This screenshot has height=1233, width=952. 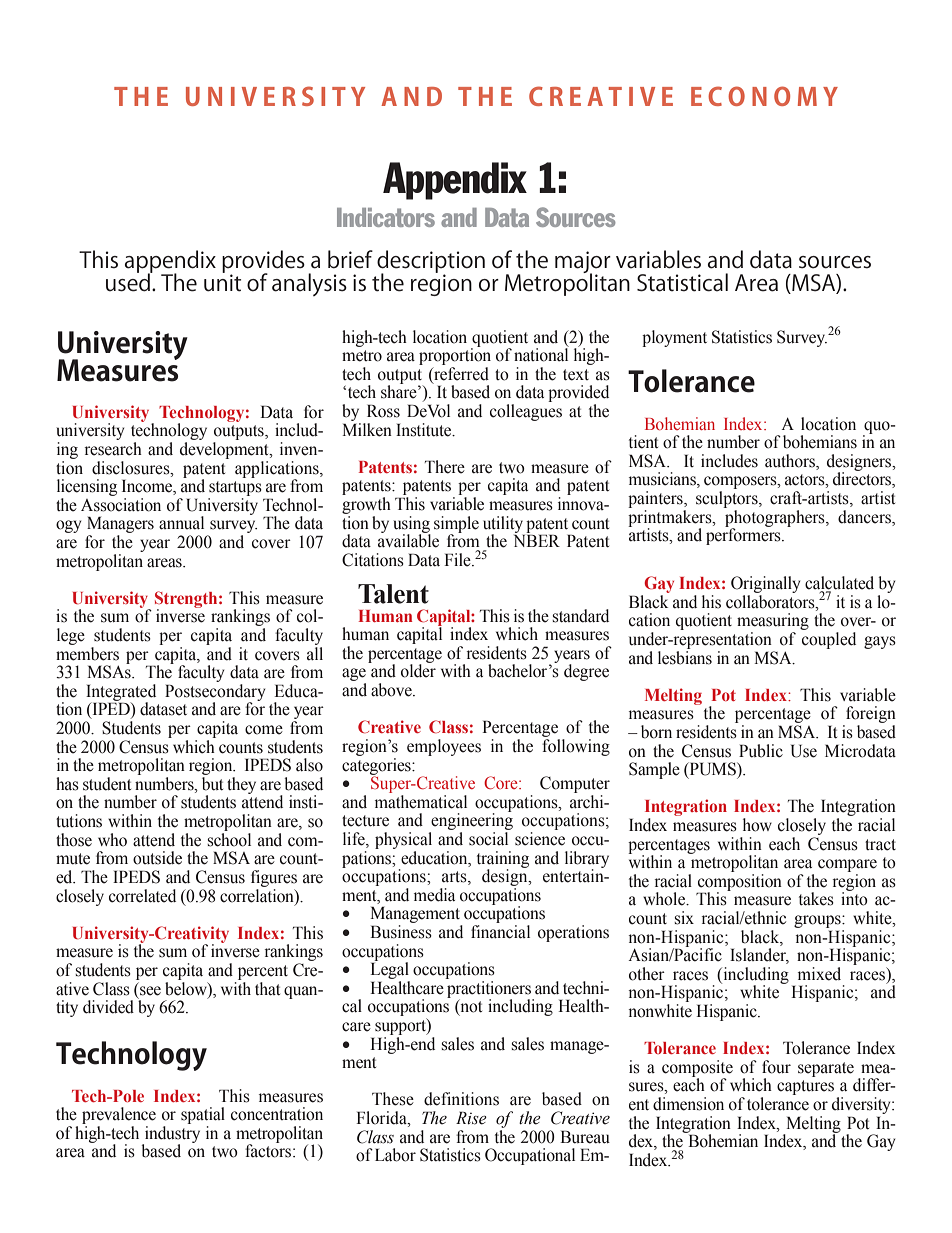 What do you see at coordinates (456, 525) in the screenshot?
I see `simple` at bounding box center [456, 525].
